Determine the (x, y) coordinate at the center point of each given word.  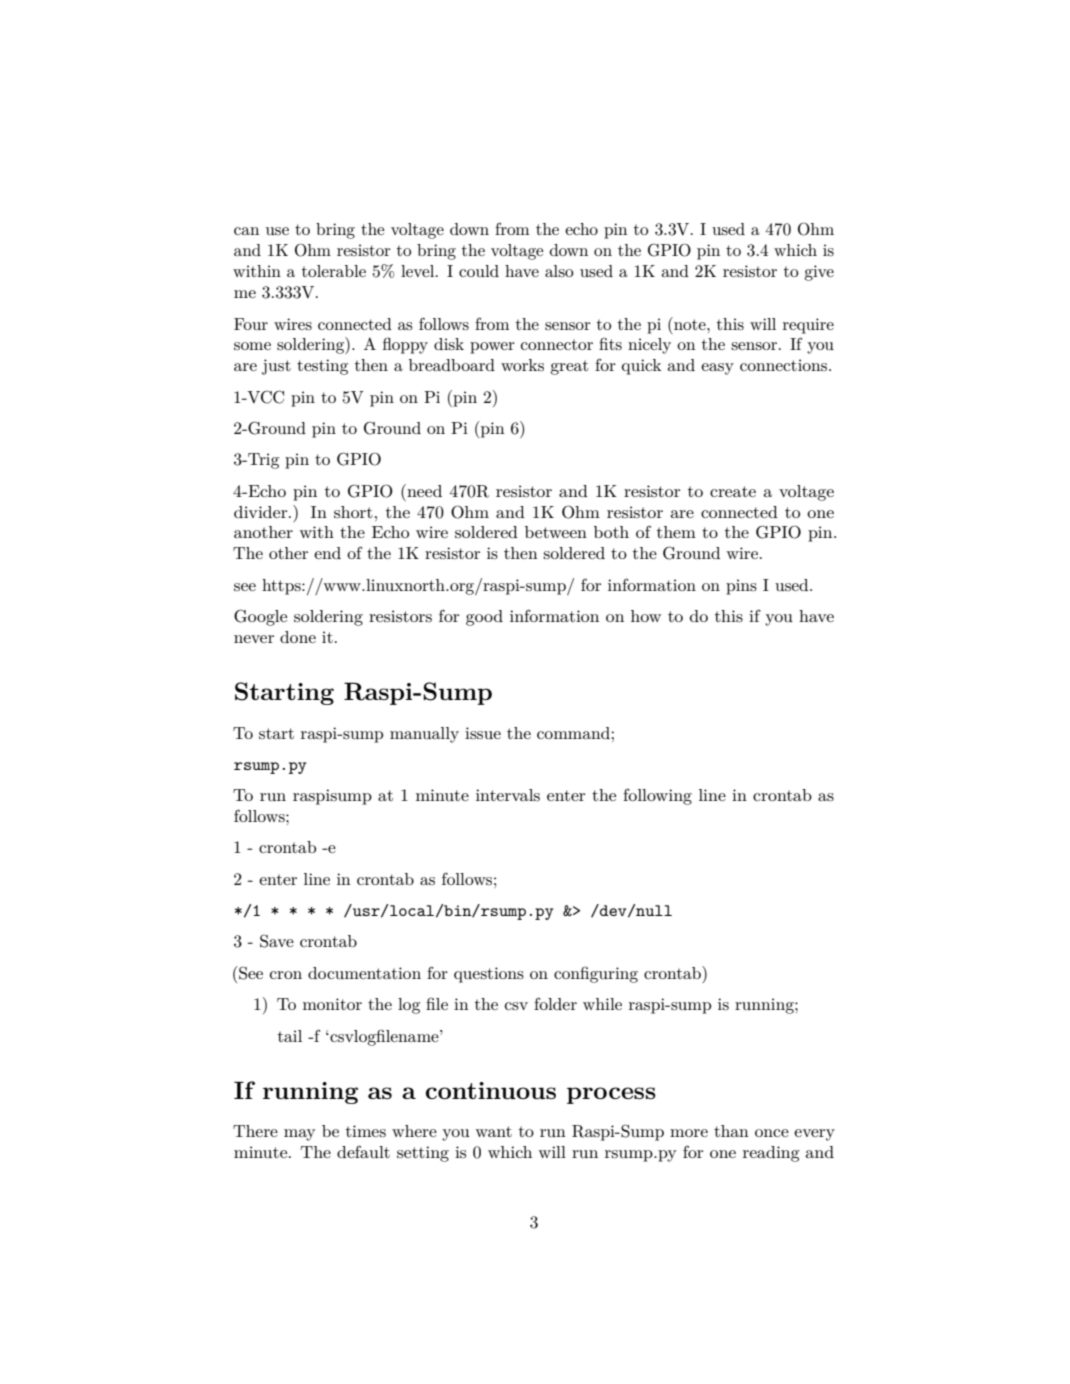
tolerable (334, 271)
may (299, 1135)
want (493, 1131)
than (731, 1131)
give (819, 273)
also (559, 271)
